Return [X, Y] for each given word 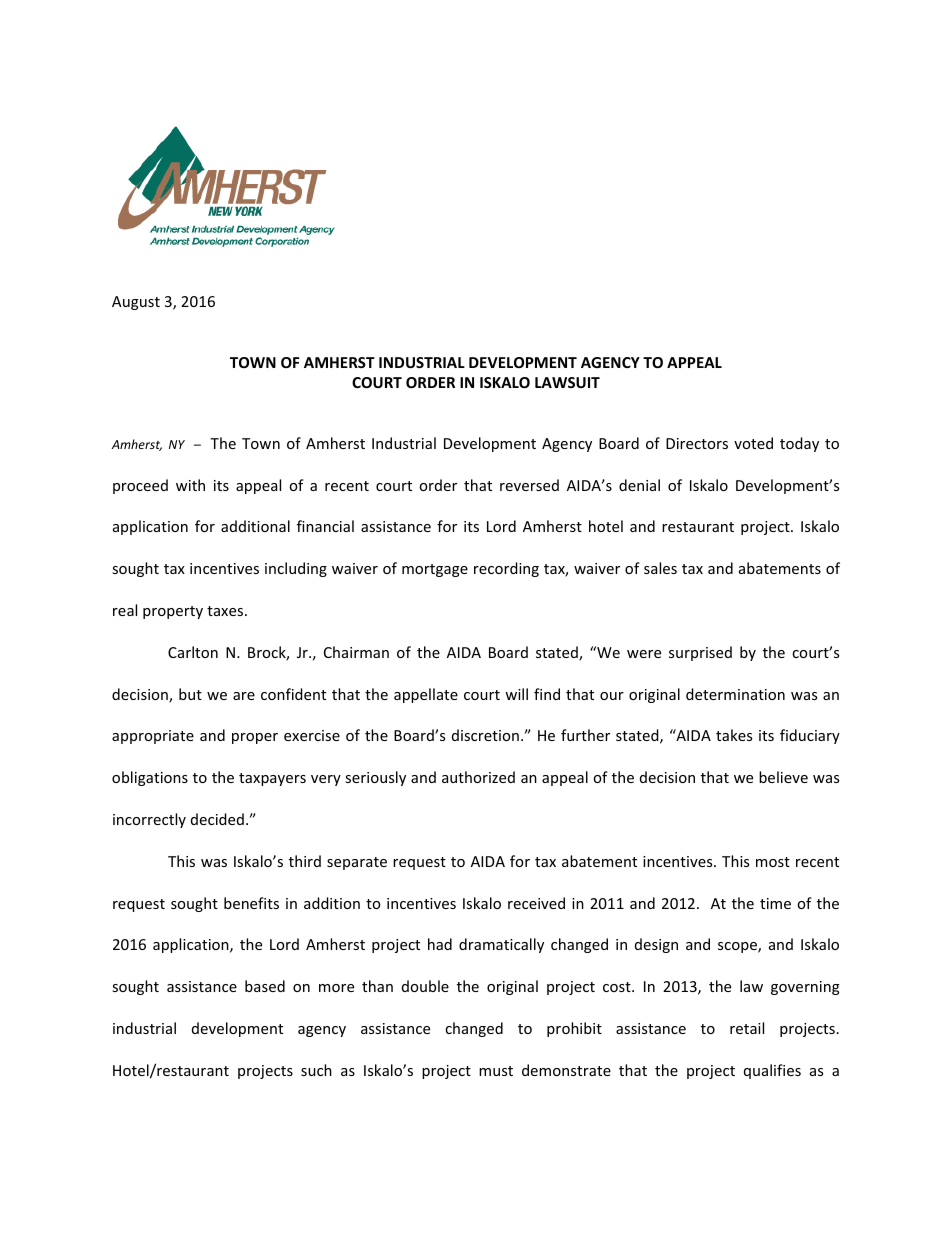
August [136, 303]
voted [753, 443]
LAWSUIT [567, 382]
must [496, 1071]
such [316, 1070]
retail [747, 1028]
